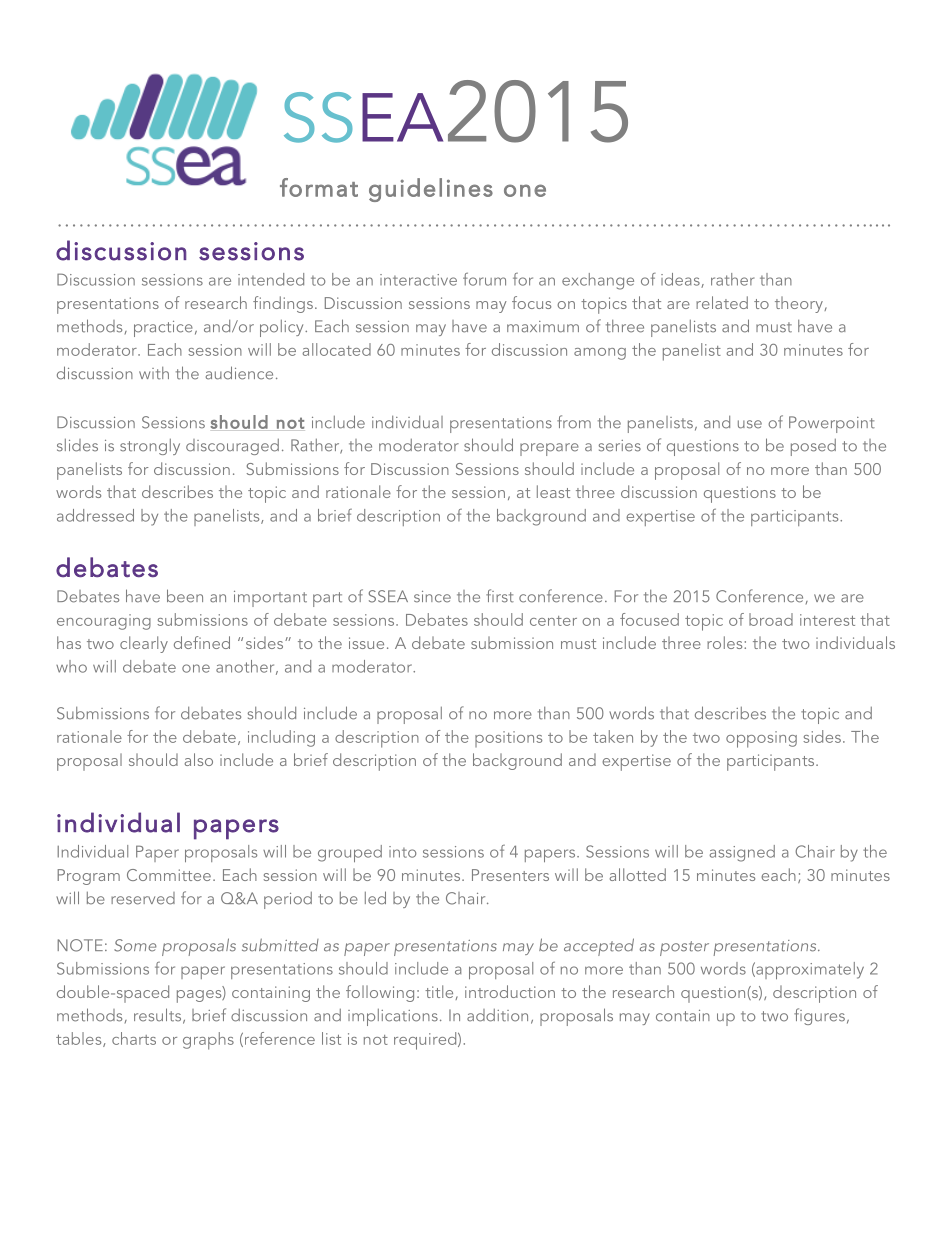 The height and width of the screenshot is (1233, 952). Describe the element at coordinates (271, 279) in the screenshot. I see `intended` at that location.
